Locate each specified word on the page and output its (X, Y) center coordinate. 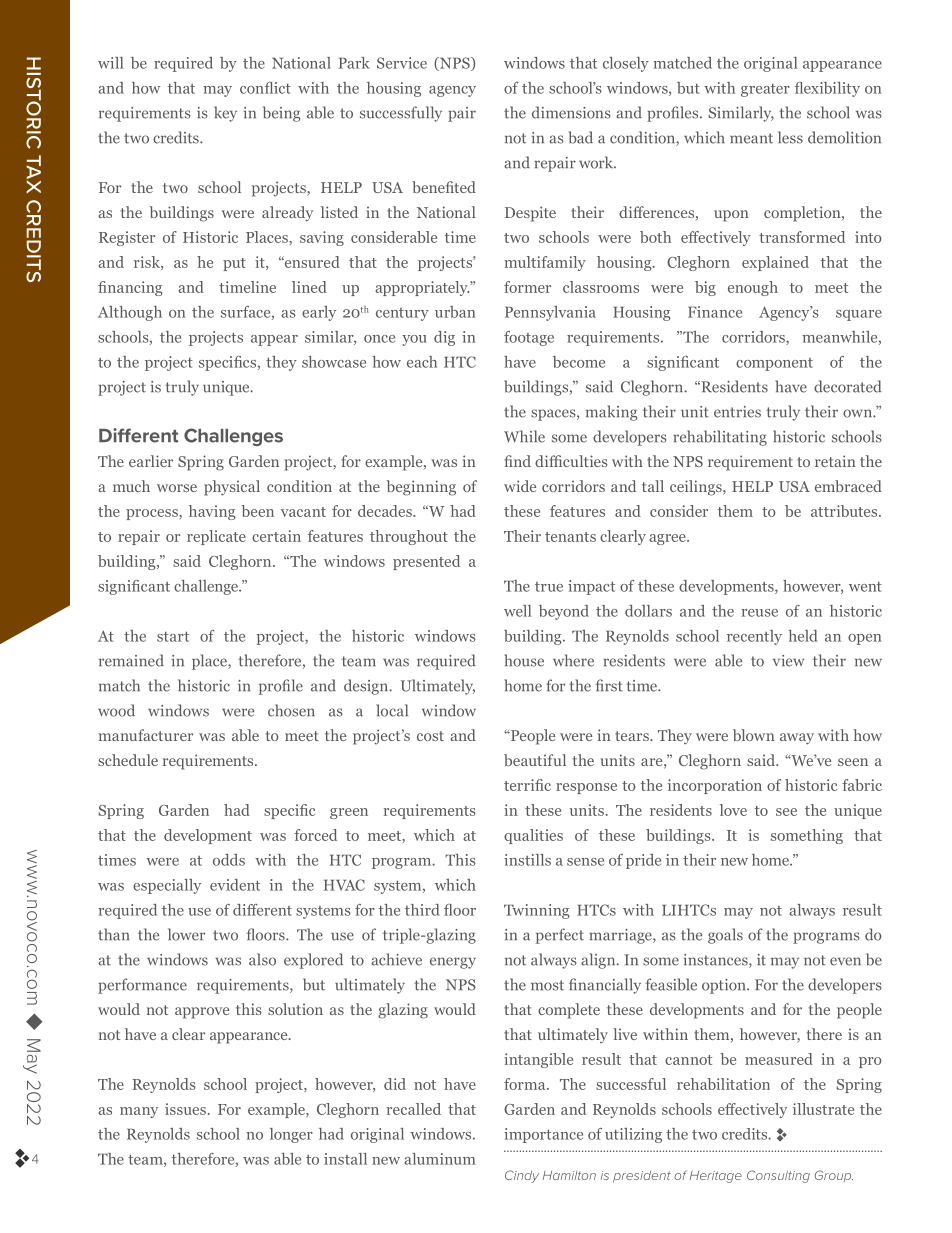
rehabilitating (720, 438)
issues (185, 1109)
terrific (527, 785)
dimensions (571, 112)
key (225, 114)
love (733, 810)
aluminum (440, 1159)
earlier (151, 461)
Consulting (778, 1176)
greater (765, 90)
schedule (128, 760)
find (517, 461)
